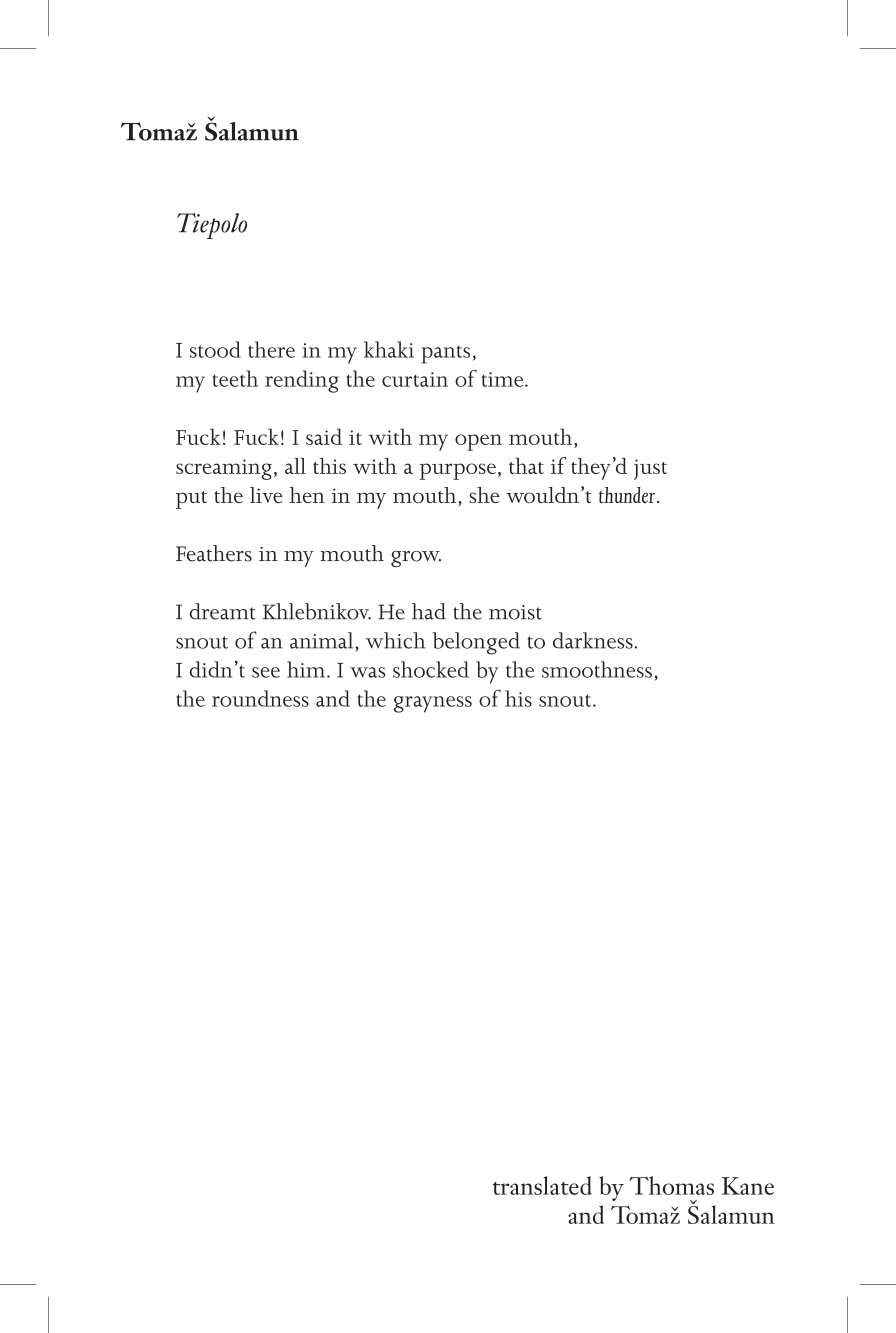 The image size is (896, 1333). Describe the element at coordinates (597, 669) in the image. I see `smoothness` at that location.
